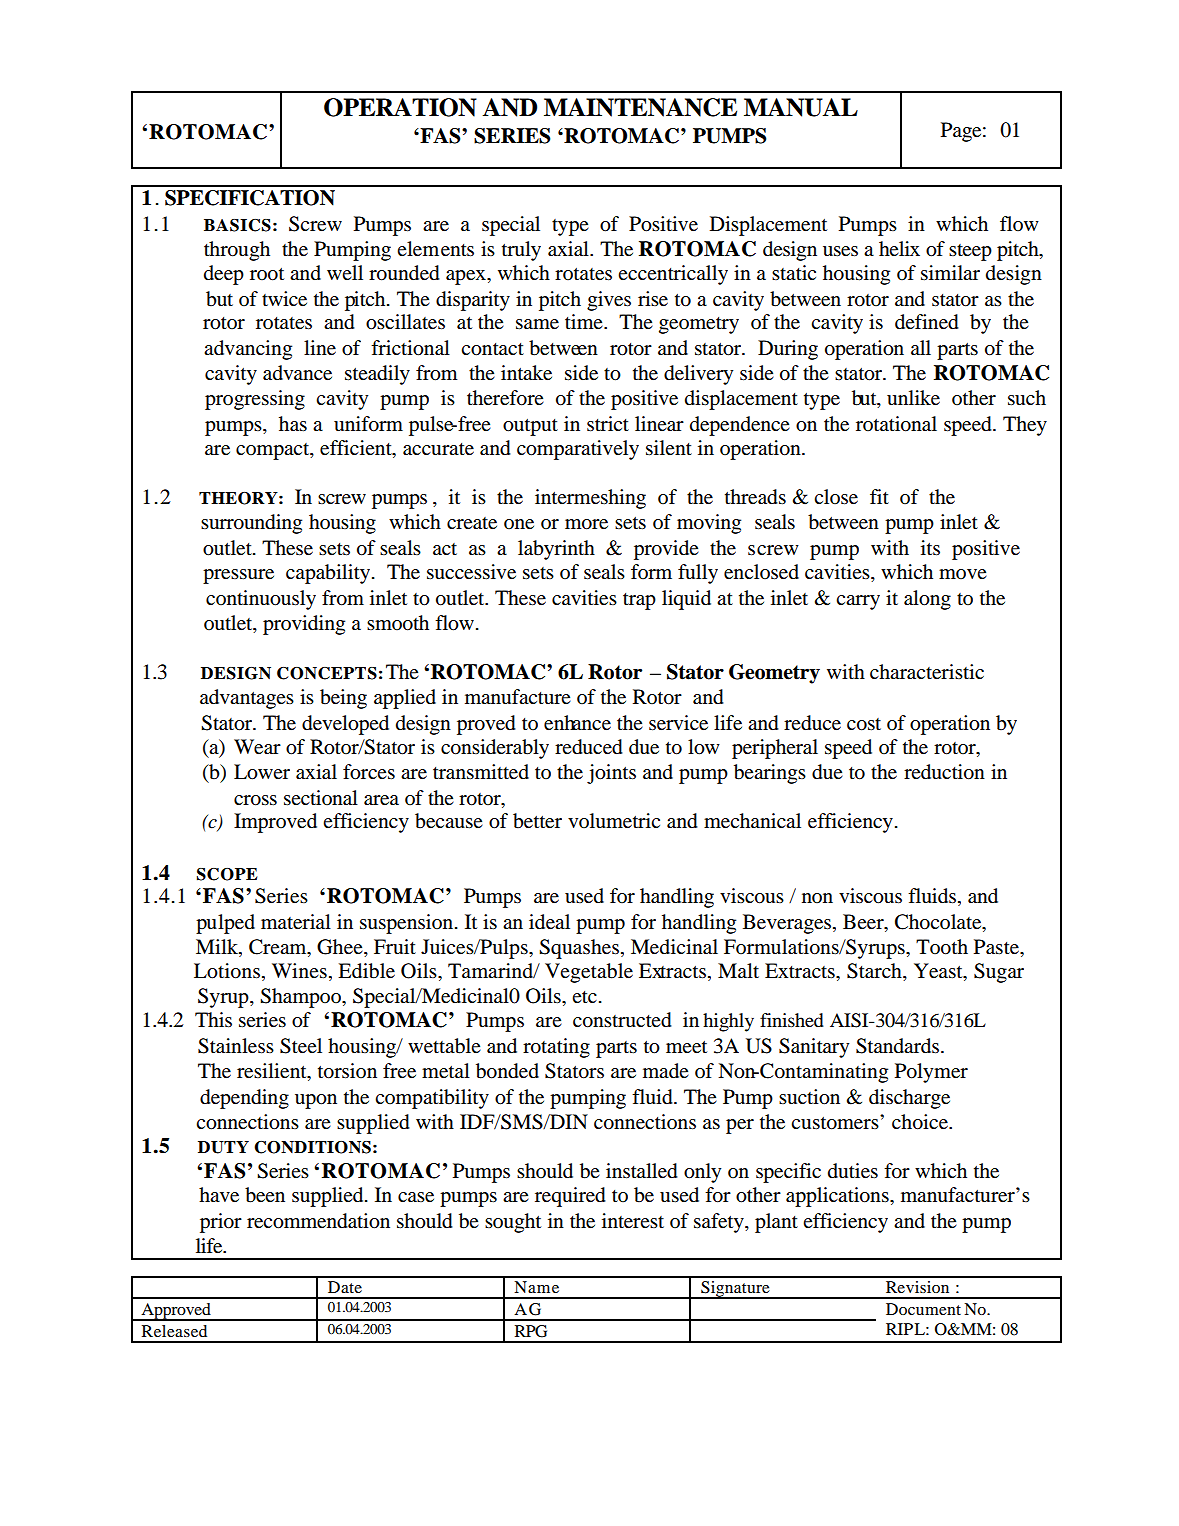  Describe the element at coordinates (318, 1221) in the screenshot. I see `recommendation` at that location.
